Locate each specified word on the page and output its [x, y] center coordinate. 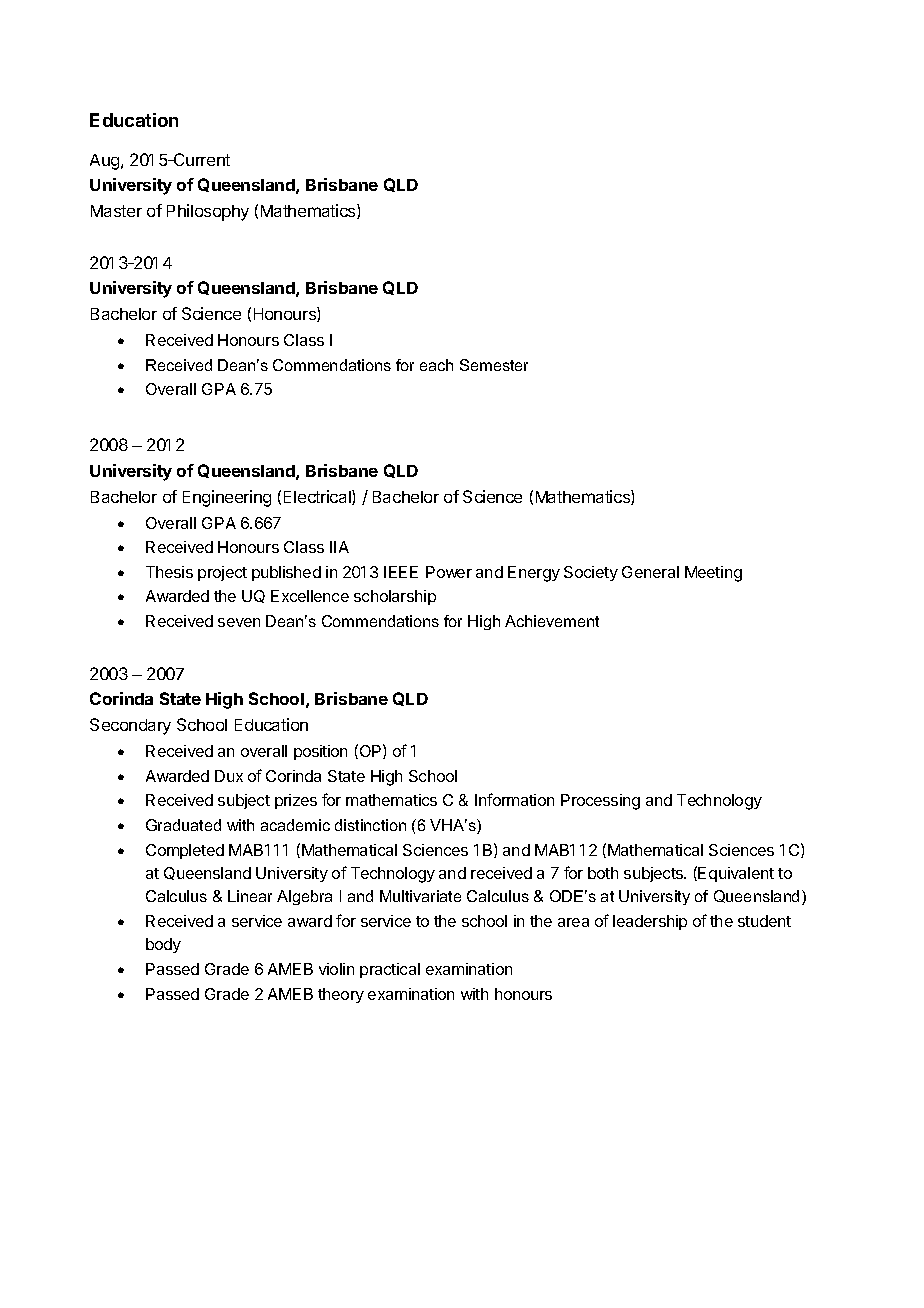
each [436, 365]
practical [390, 970]
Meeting [713, 574]
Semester [494, 365]
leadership [650, 922]
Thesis [169, 572]
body [163, 945]
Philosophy [208, 212]
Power [449, 572]
